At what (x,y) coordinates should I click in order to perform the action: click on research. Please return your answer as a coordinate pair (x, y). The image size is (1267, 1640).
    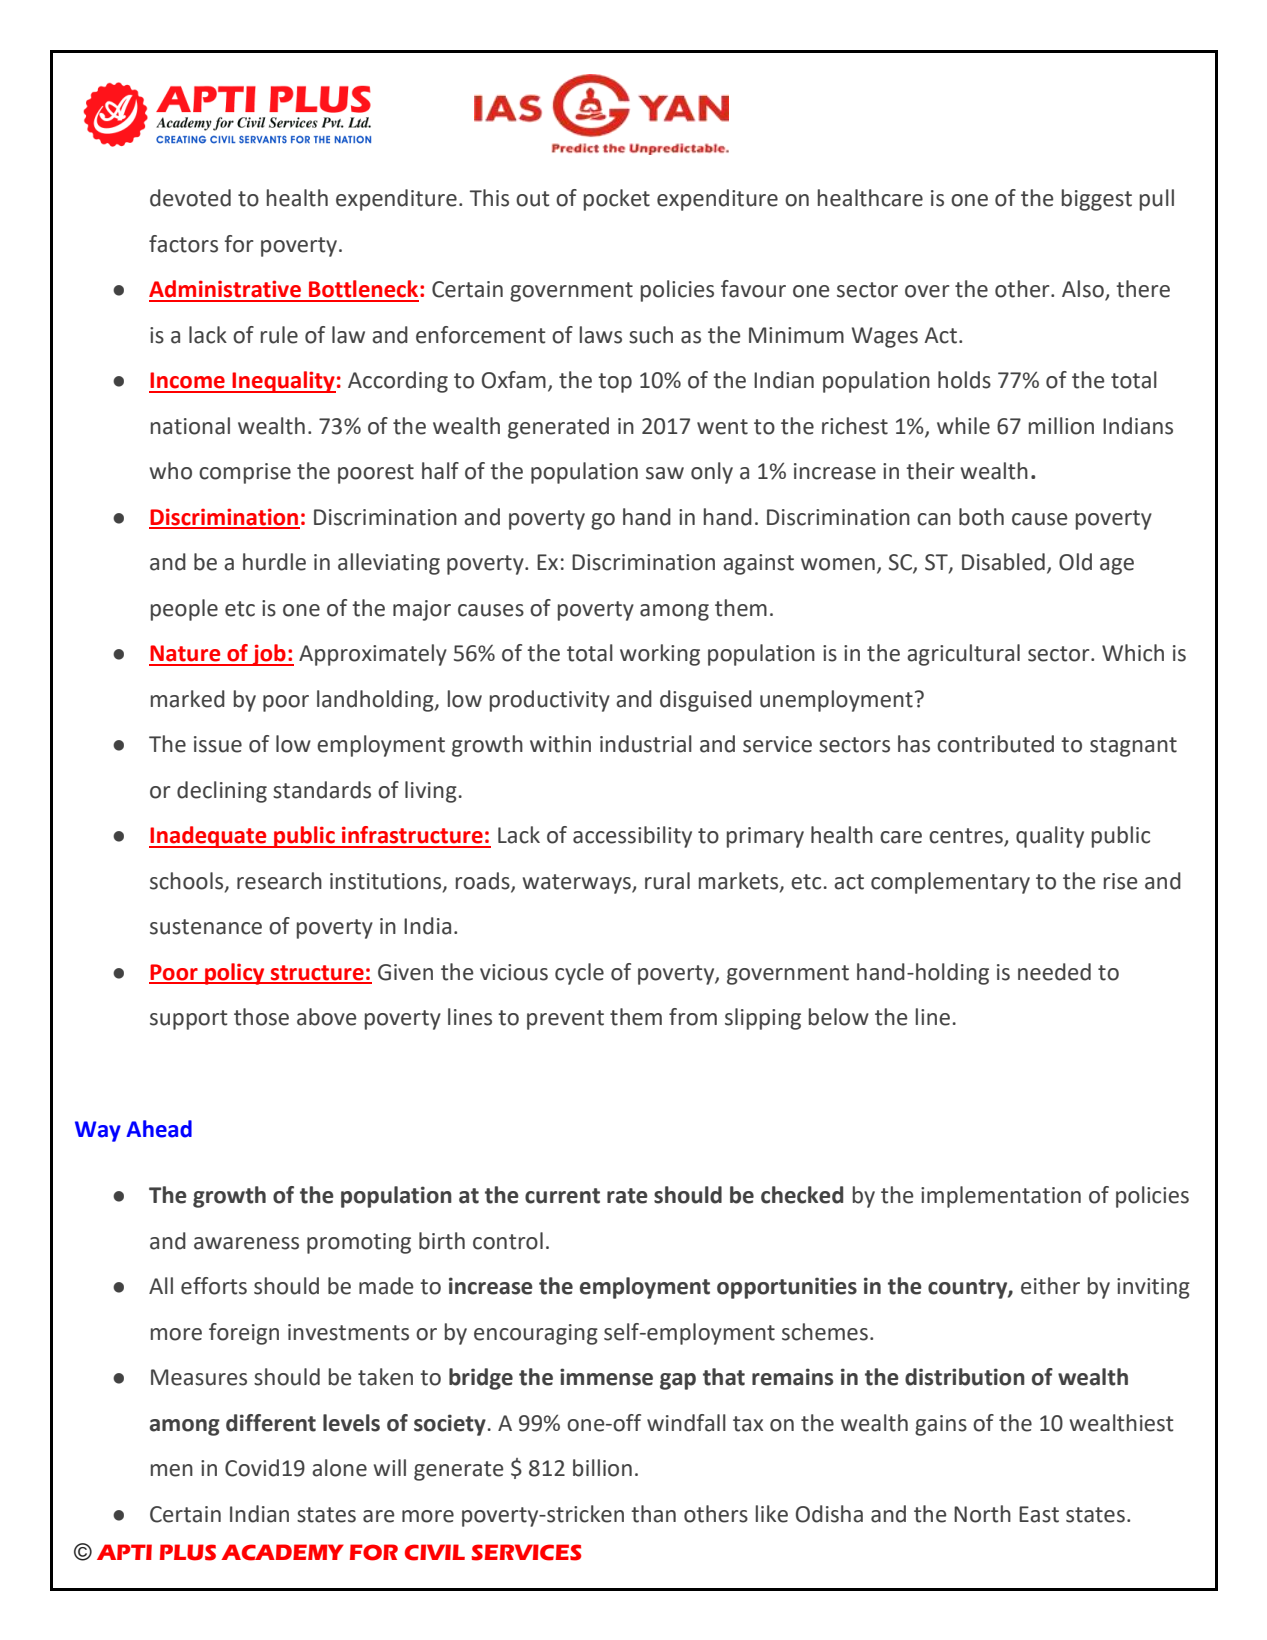
    Looking at the image, I should click on (279, 881).
